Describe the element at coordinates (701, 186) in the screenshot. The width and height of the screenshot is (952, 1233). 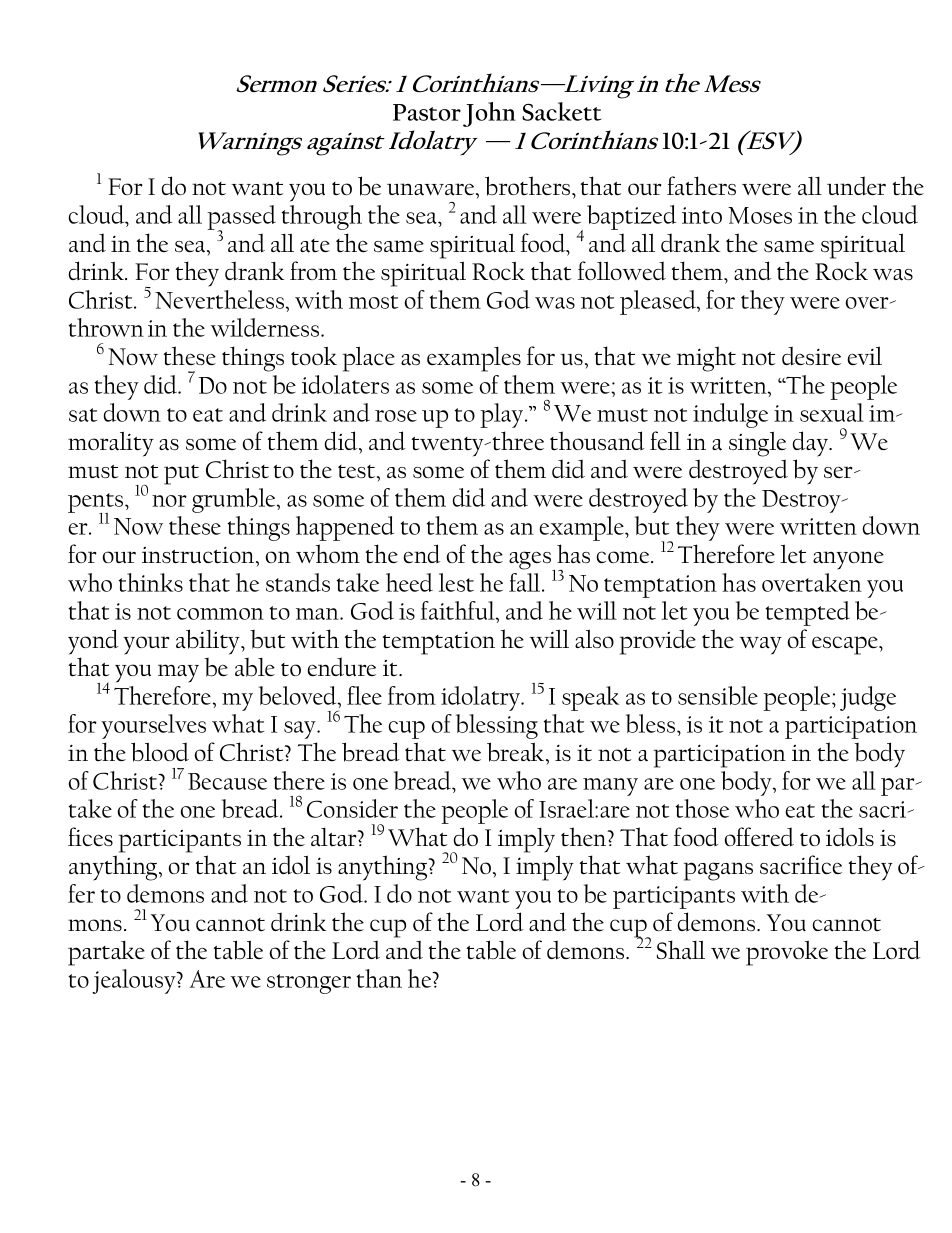
I see `fathers` at that location.
